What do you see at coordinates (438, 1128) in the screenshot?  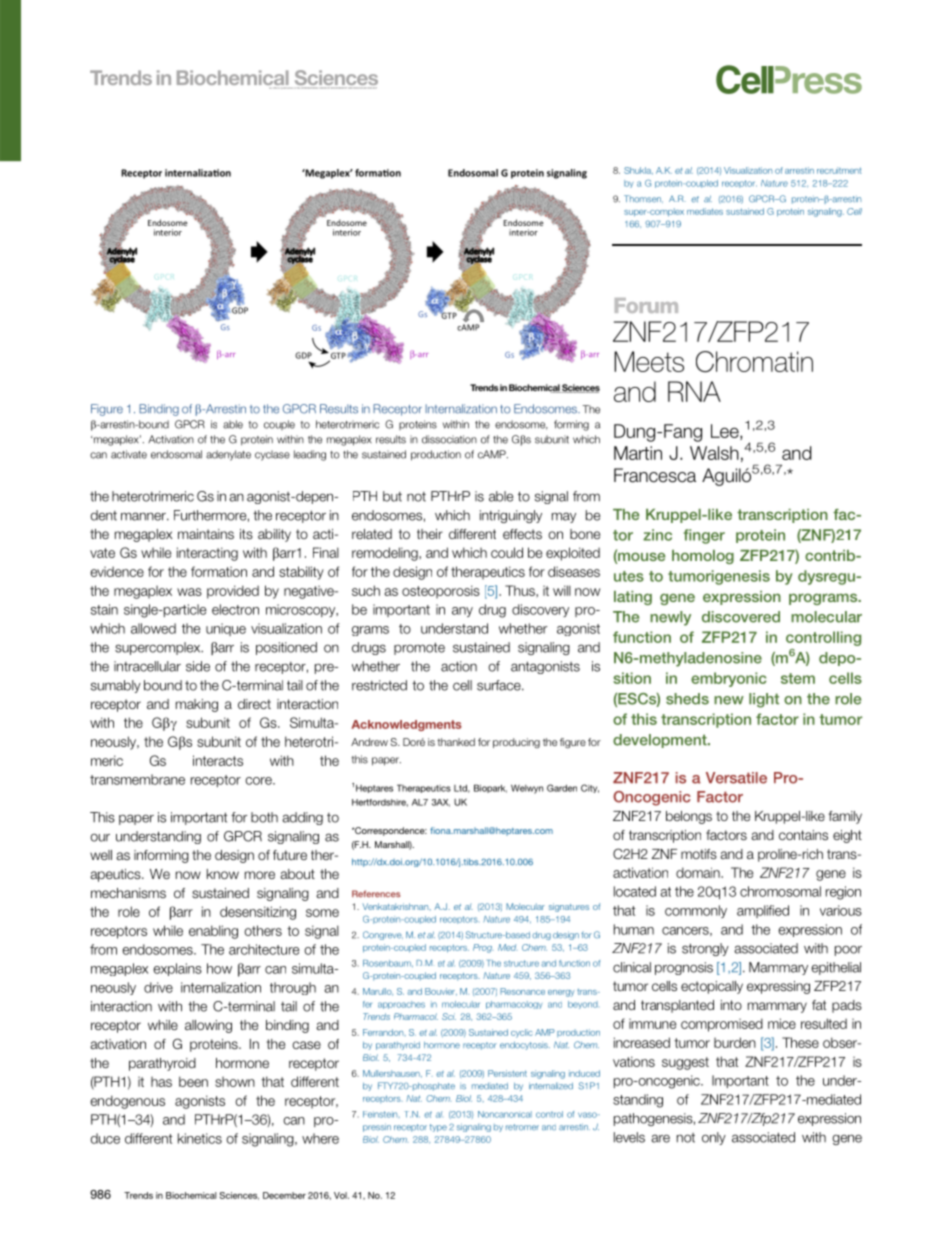 I see `type` at bounding box center [438, 1128].
